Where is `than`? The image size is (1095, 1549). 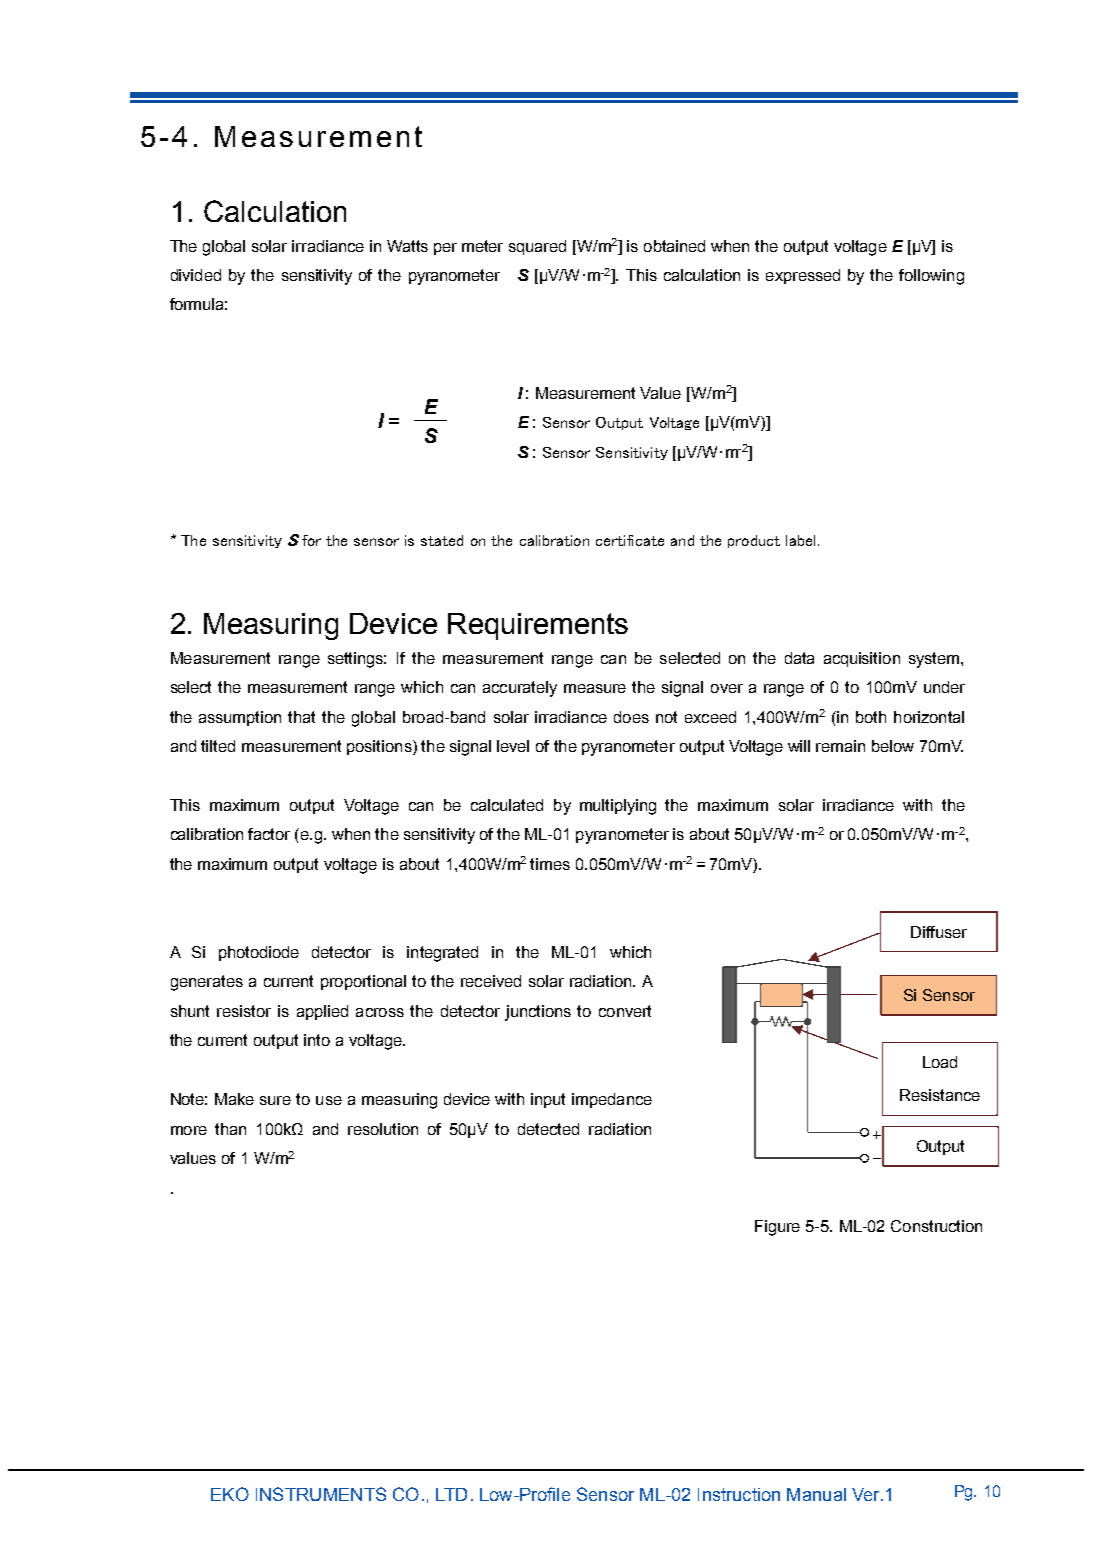
than is located at coordinates (230, 1129).
